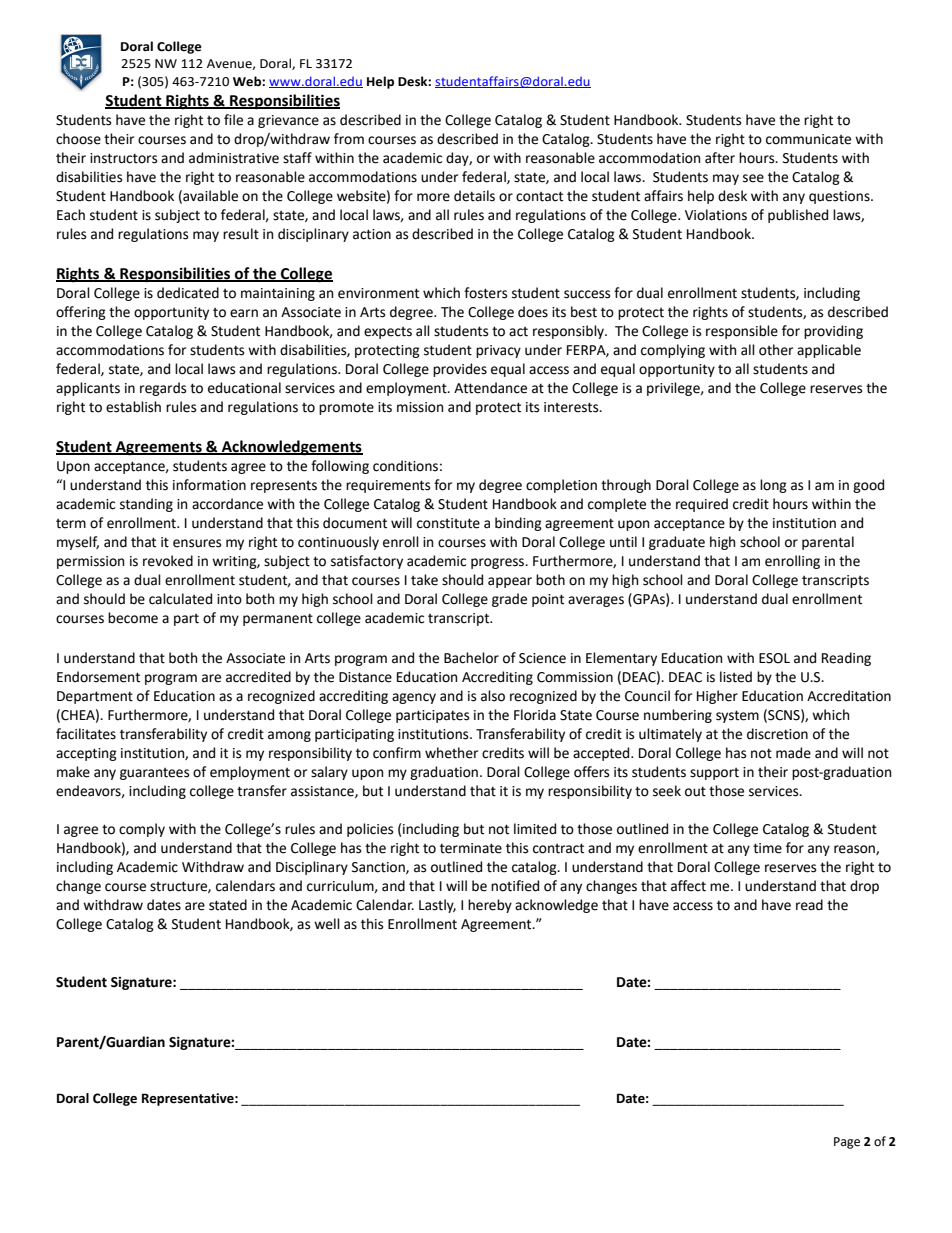 This screenshot has width=952, height=1233. Describe the element at coordinates (209, 485) in the screenshot. I see `information` at that location.
